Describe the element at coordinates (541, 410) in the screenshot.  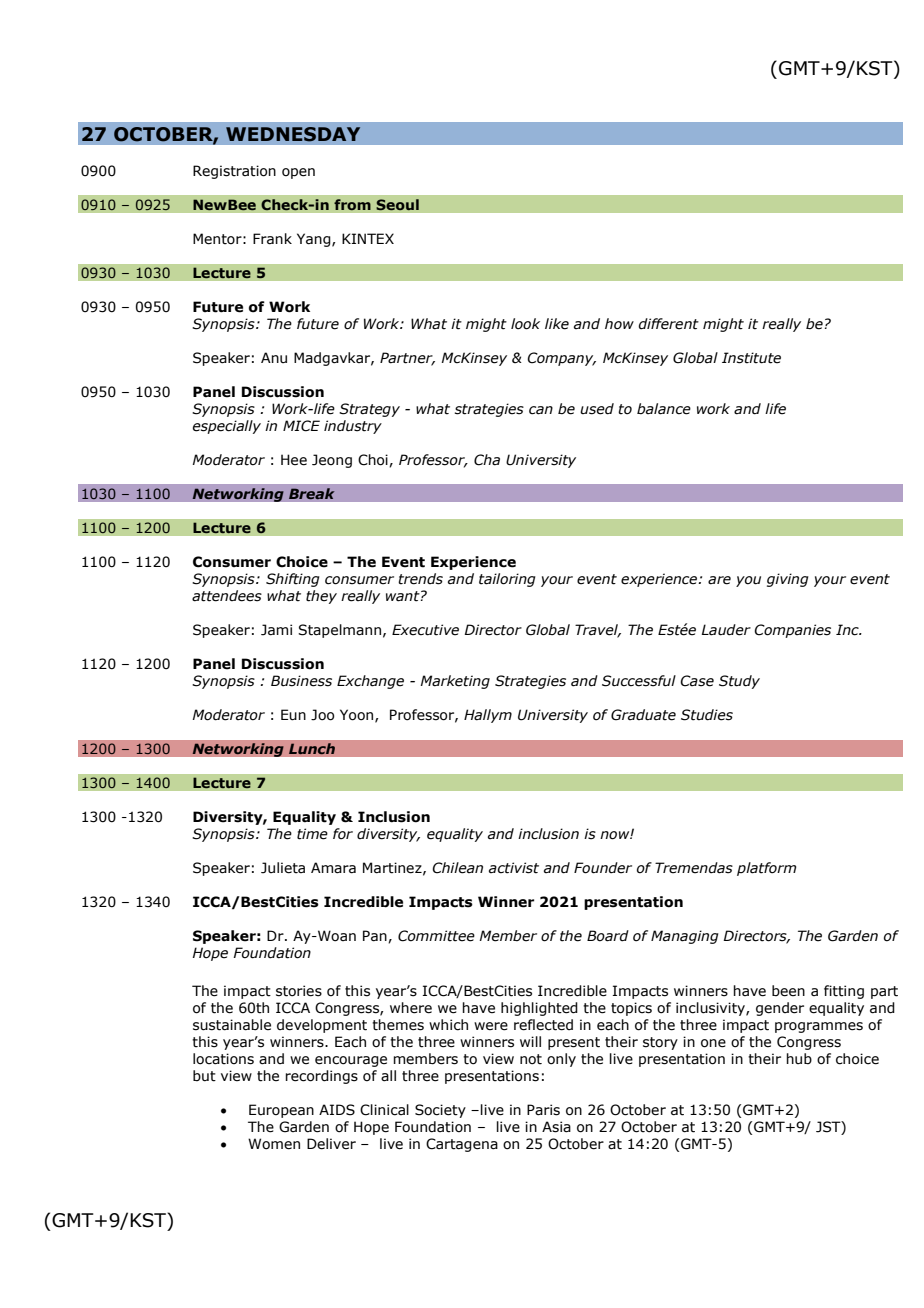
I see `can` at that location.
